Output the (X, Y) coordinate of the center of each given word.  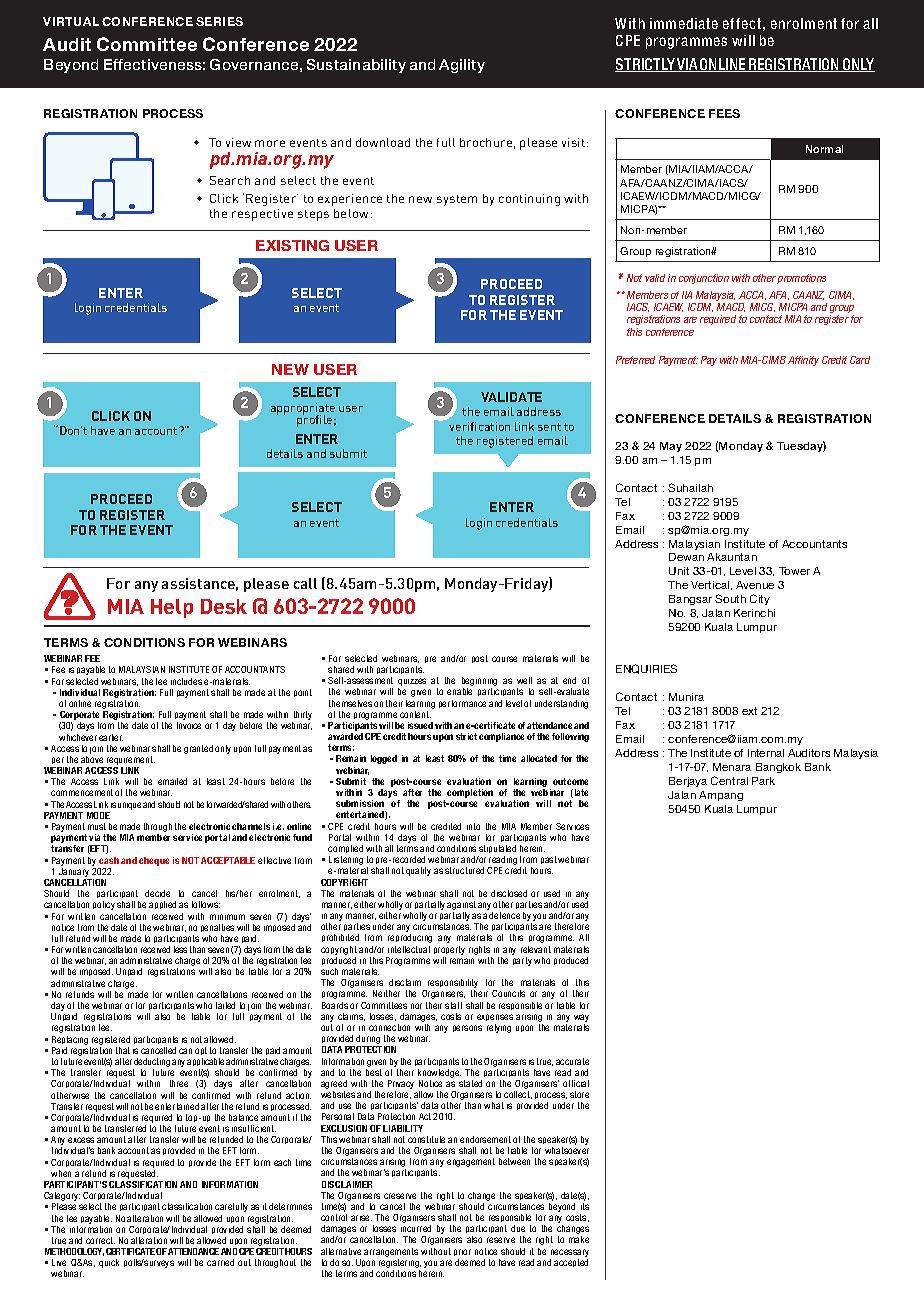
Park (763, 781)
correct (100, 1240)
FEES (724, 113)
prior (462, 1252)
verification (479, 426)
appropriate (303, 410)
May (671, 447)
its (585, 1206)
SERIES (219, 21)
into (473, 826)
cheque (154, 861)
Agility (462, 66)
